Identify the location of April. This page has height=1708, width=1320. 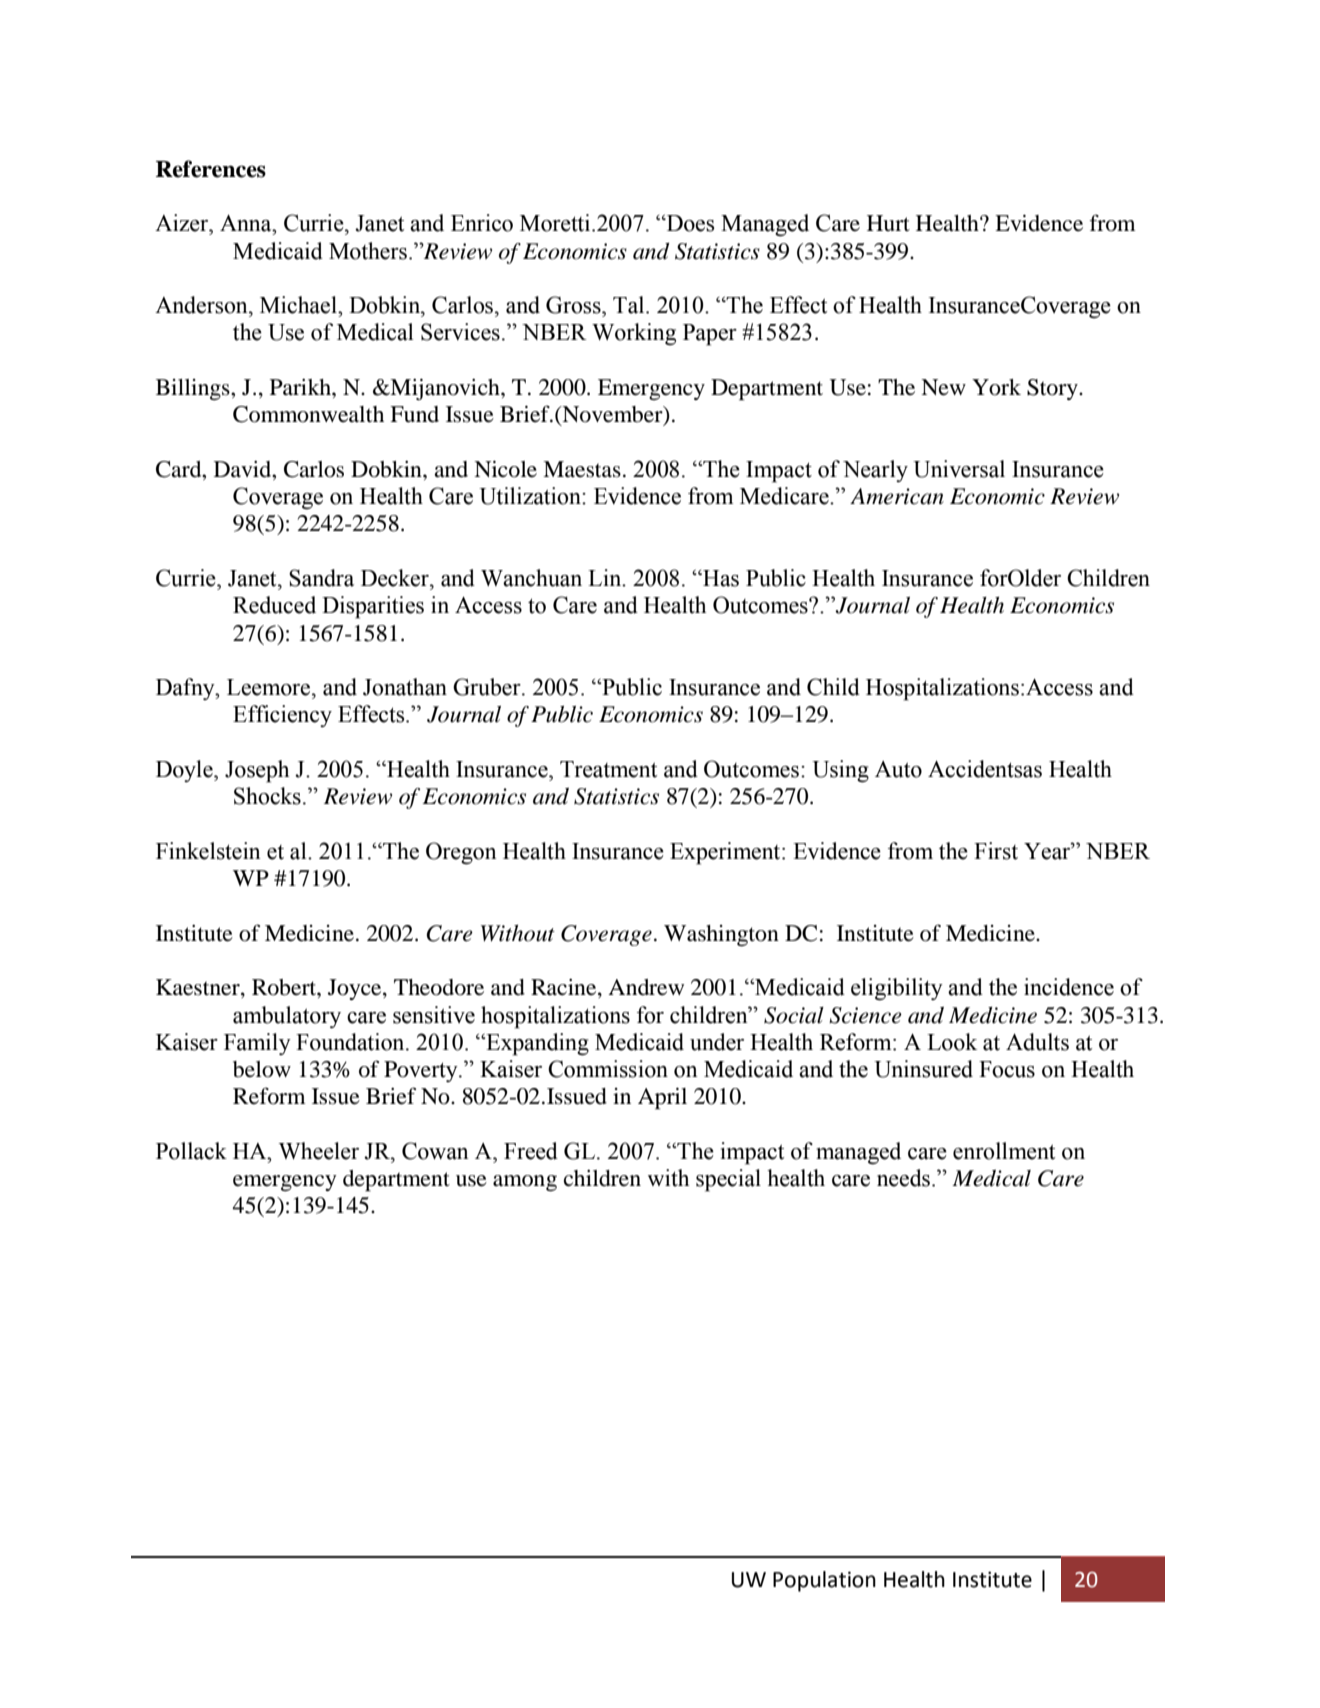
(662, 1098).
